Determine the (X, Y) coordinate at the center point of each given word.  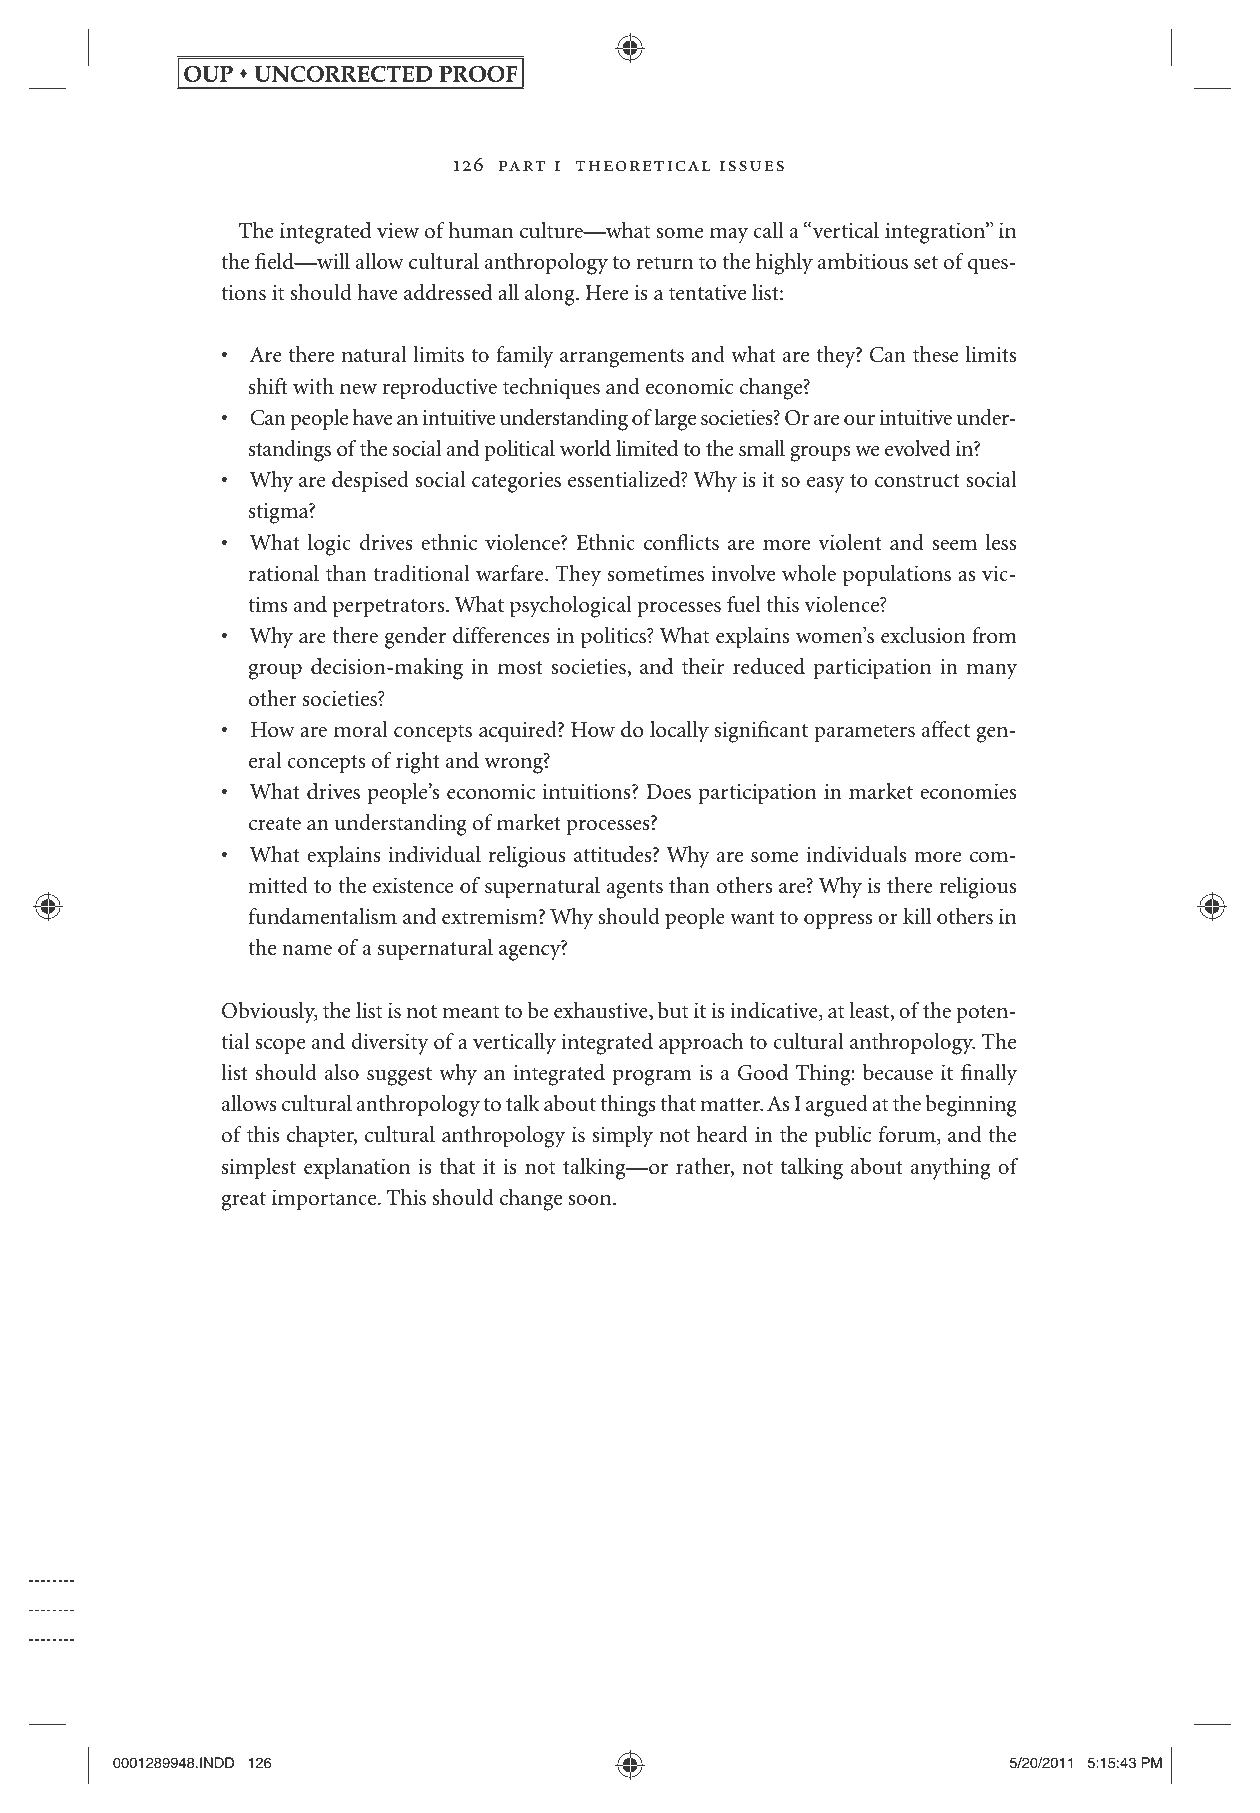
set (926, 263)
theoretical (643, 166)
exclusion (923, 635)
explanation (357, 1169)
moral (361, 729)
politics (614, 638)
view (398, 230)
